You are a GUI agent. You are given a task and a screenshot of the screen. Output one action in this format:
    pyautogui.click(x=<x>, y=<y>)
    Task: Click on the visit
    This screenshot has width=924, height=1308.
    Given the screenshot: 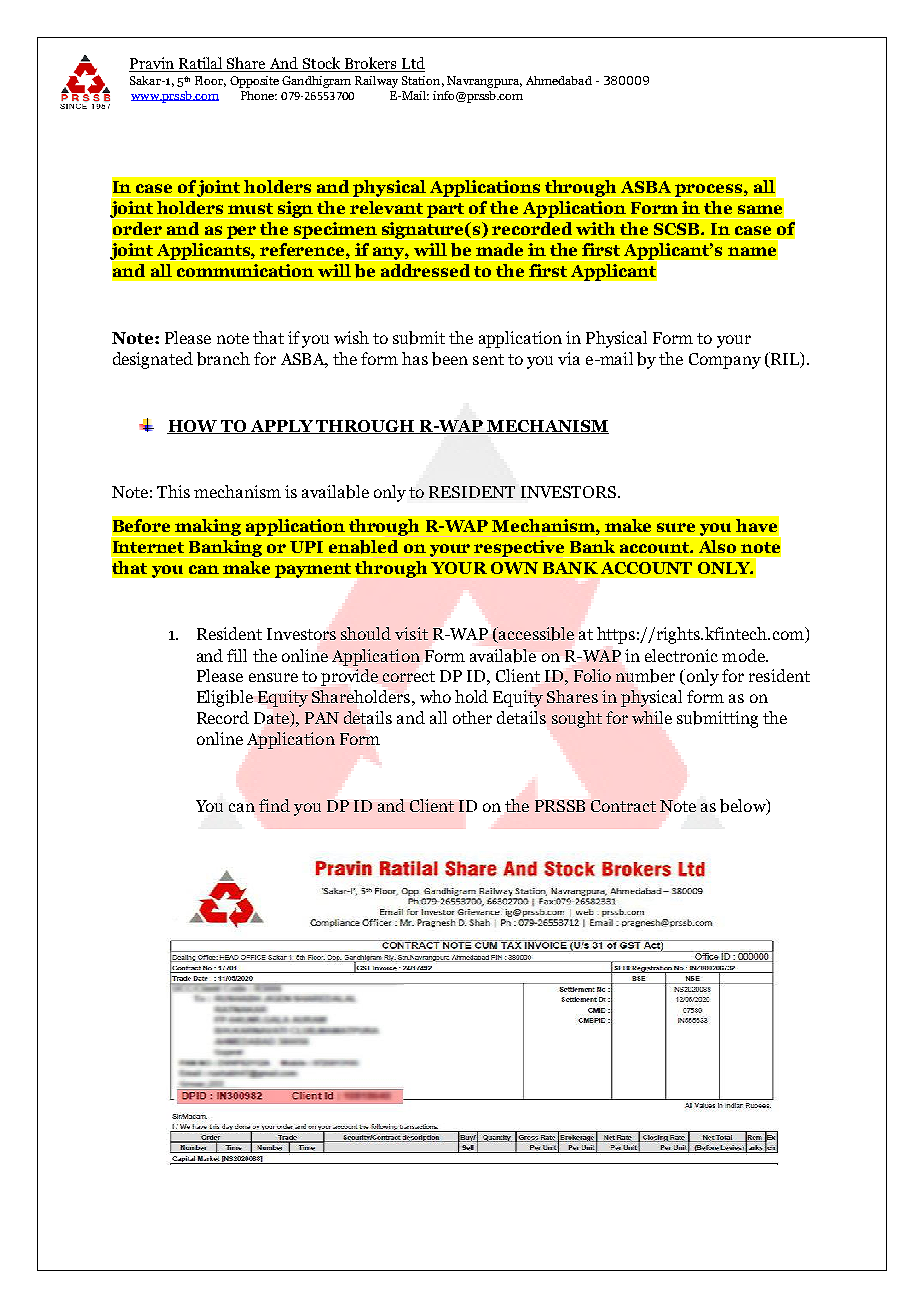 What is the action you would take?
    pyautogui.click(x=411, y=633)
